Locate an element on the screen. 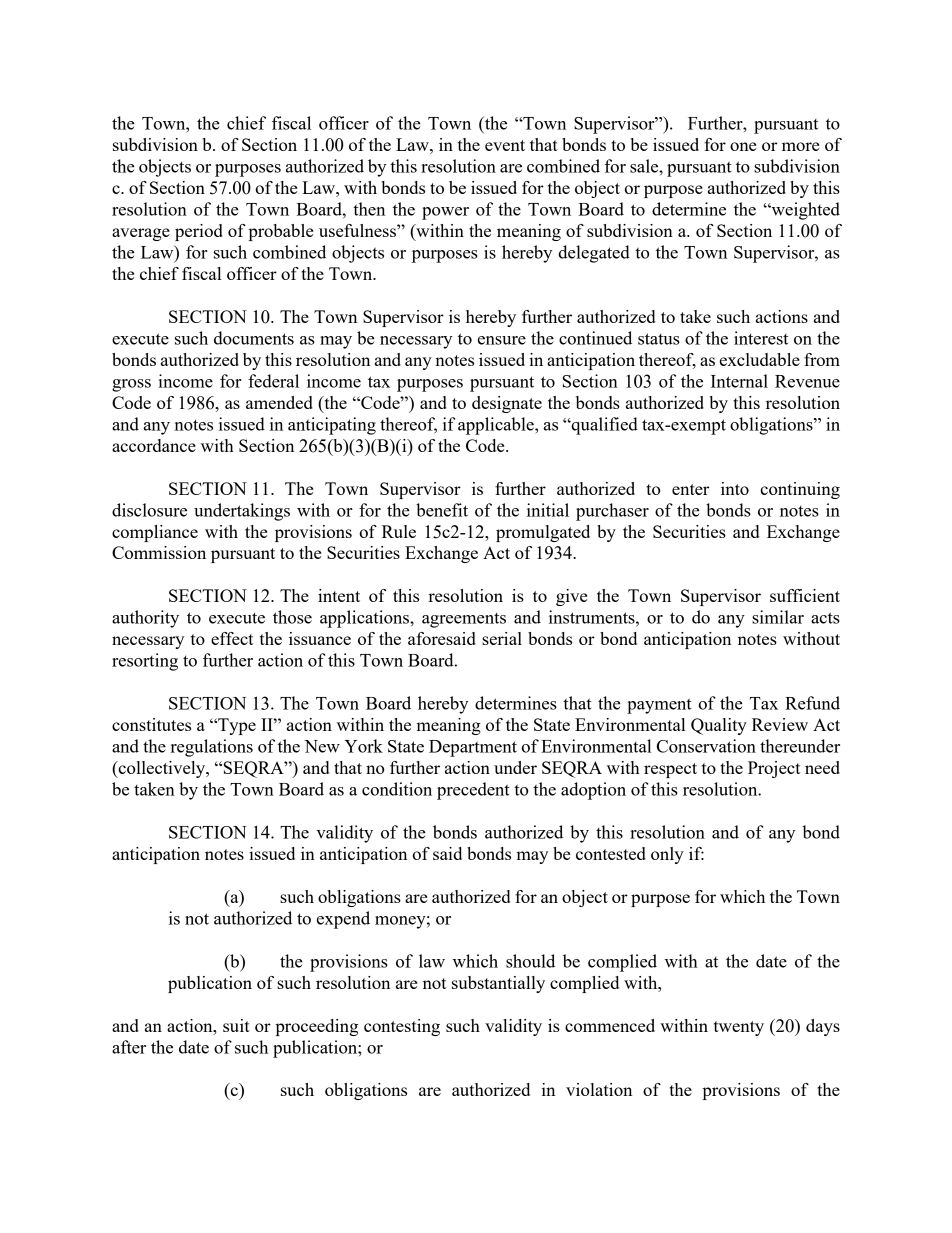 This screenshot has height=1233, width=952. applicable is located at coordinates (497, 426).
